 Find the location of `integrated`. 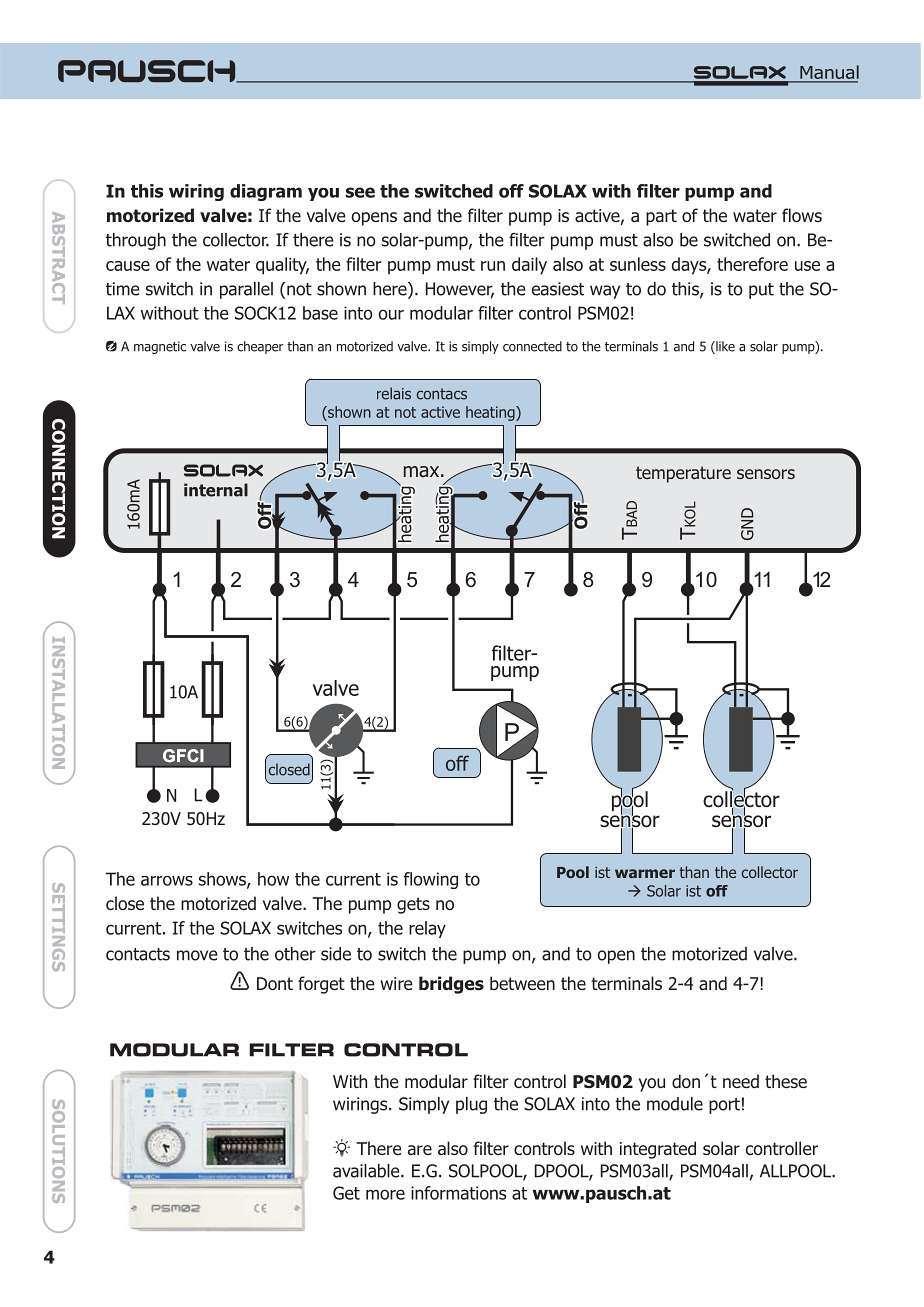

integrated is located at coordinates (658, 1150).
